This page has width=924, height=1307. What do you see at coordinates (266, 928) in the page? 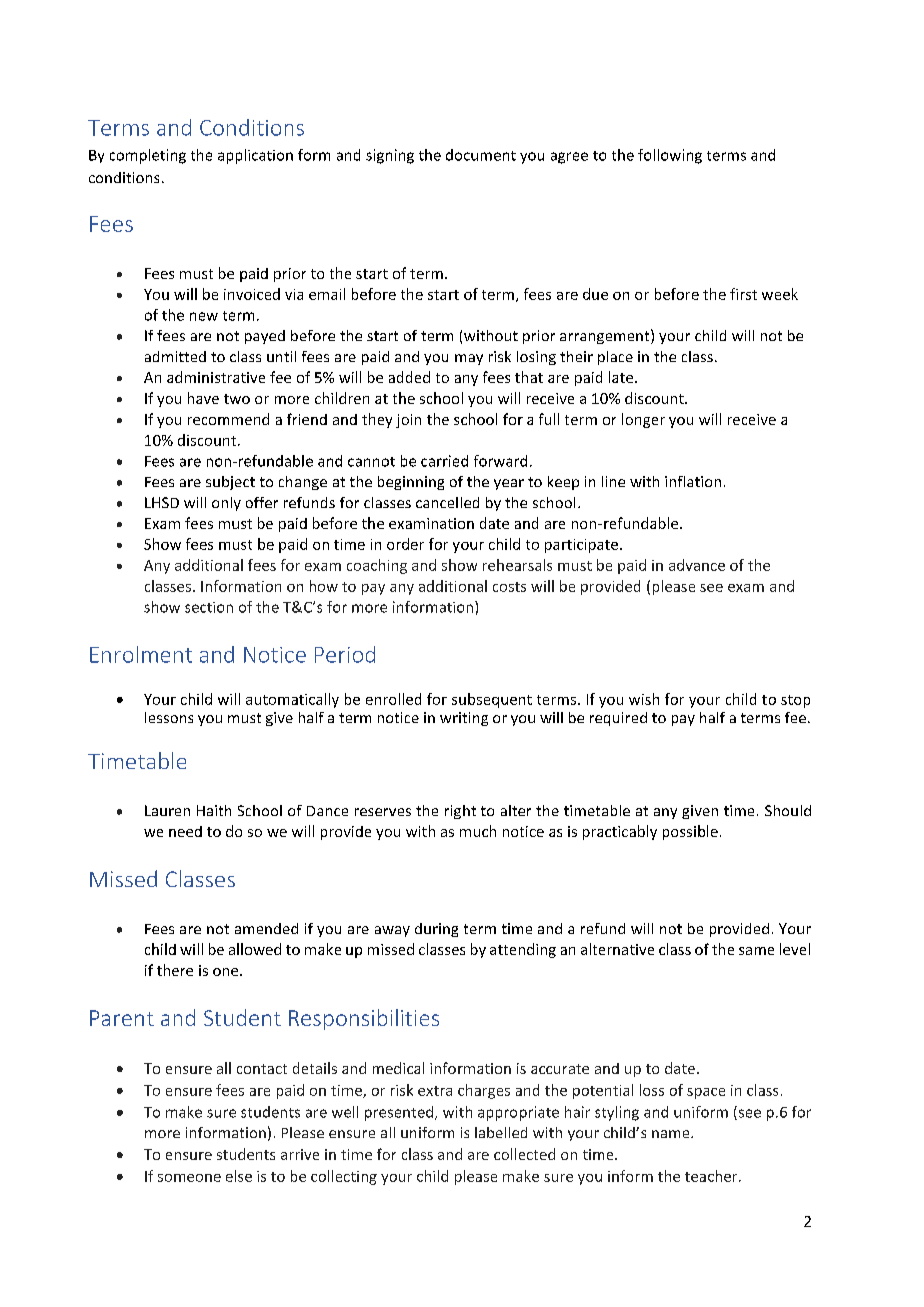
I see `amended` at bounding box center [266, 928].
